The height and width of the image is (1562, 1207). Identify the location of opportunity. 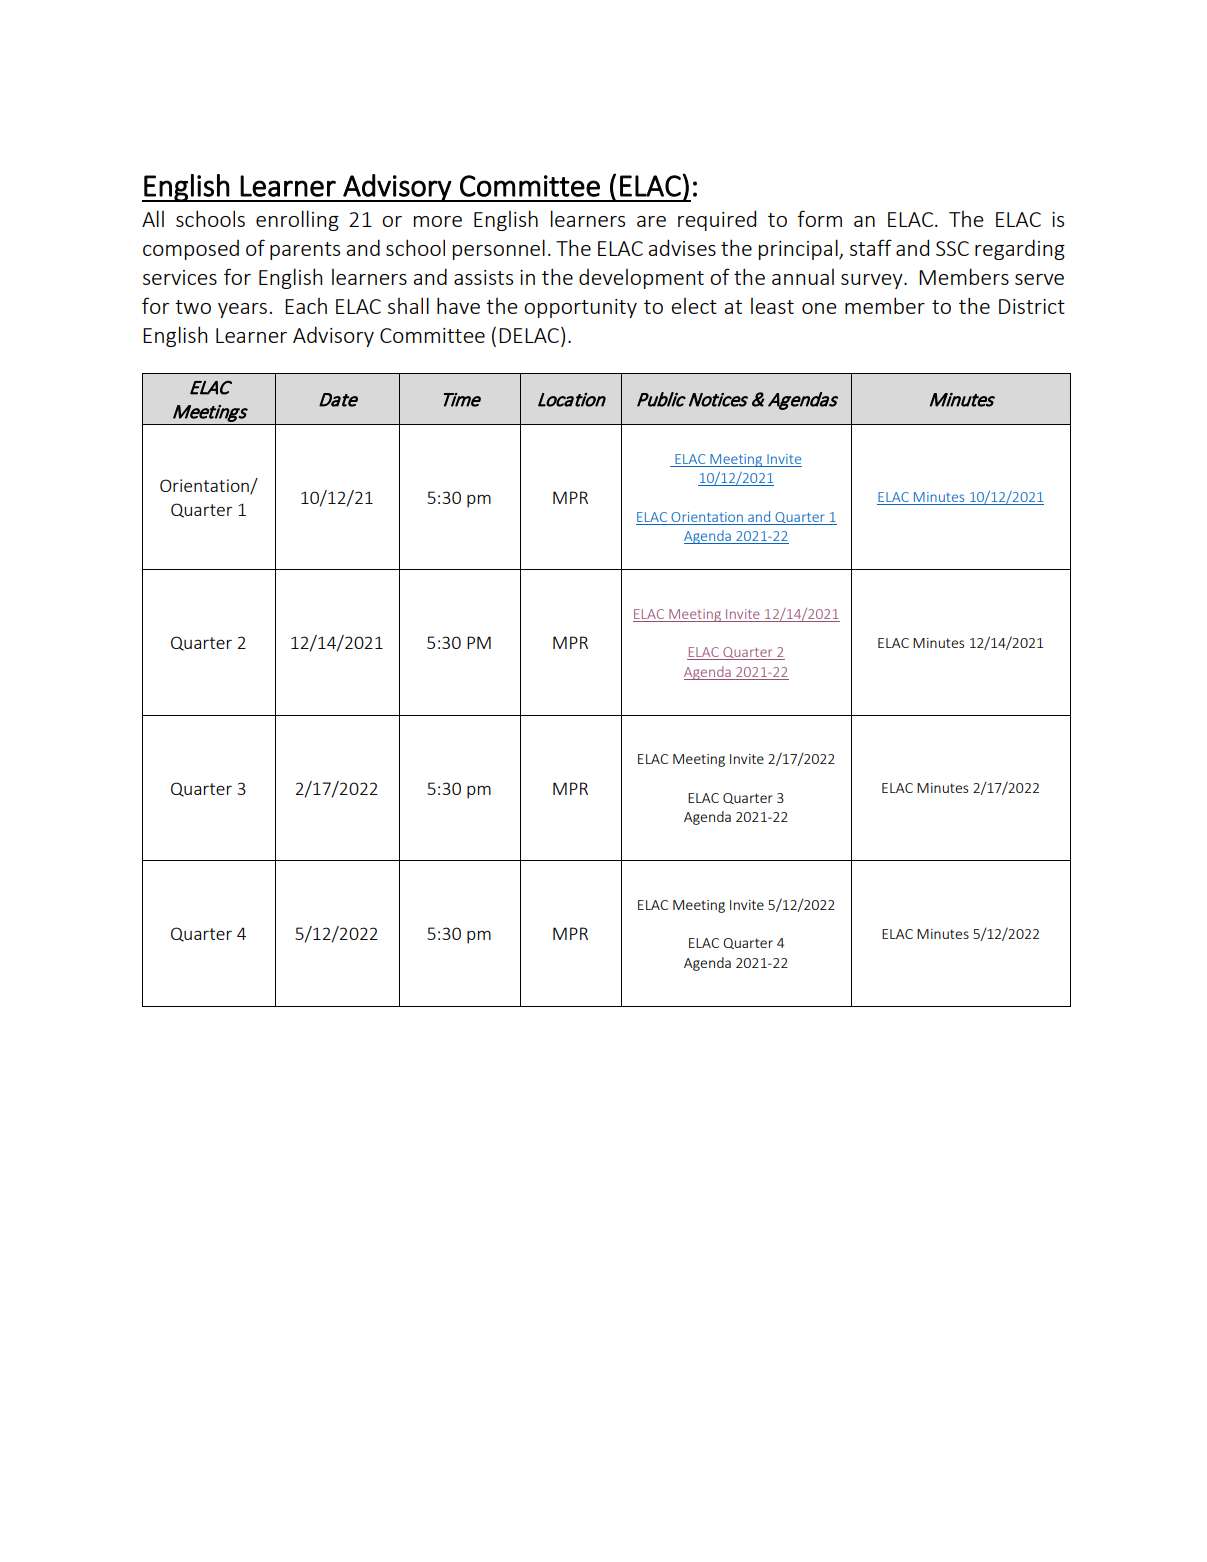
(580, 308).
